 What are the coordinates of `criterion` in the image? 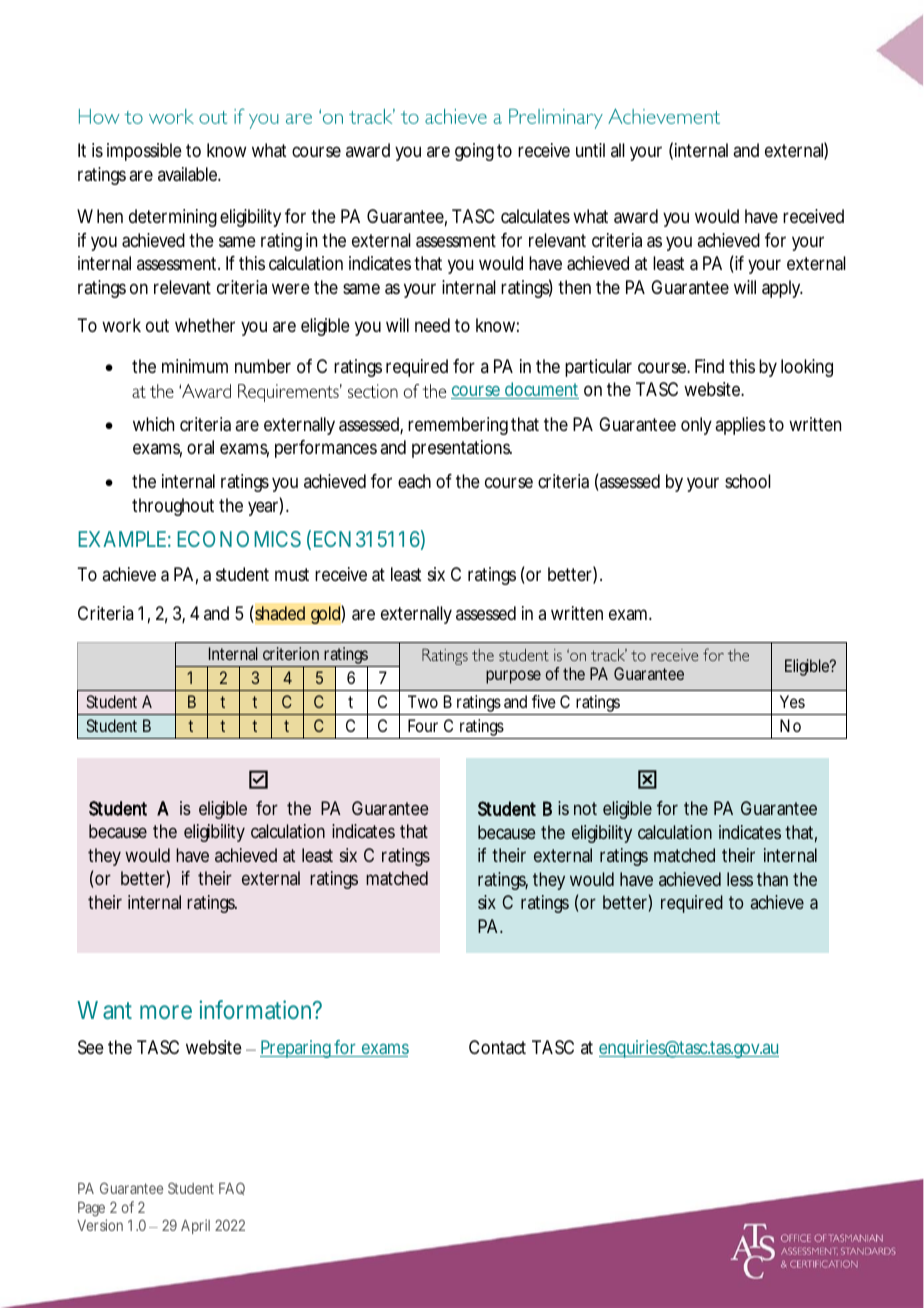 It's located at (291, 653).
